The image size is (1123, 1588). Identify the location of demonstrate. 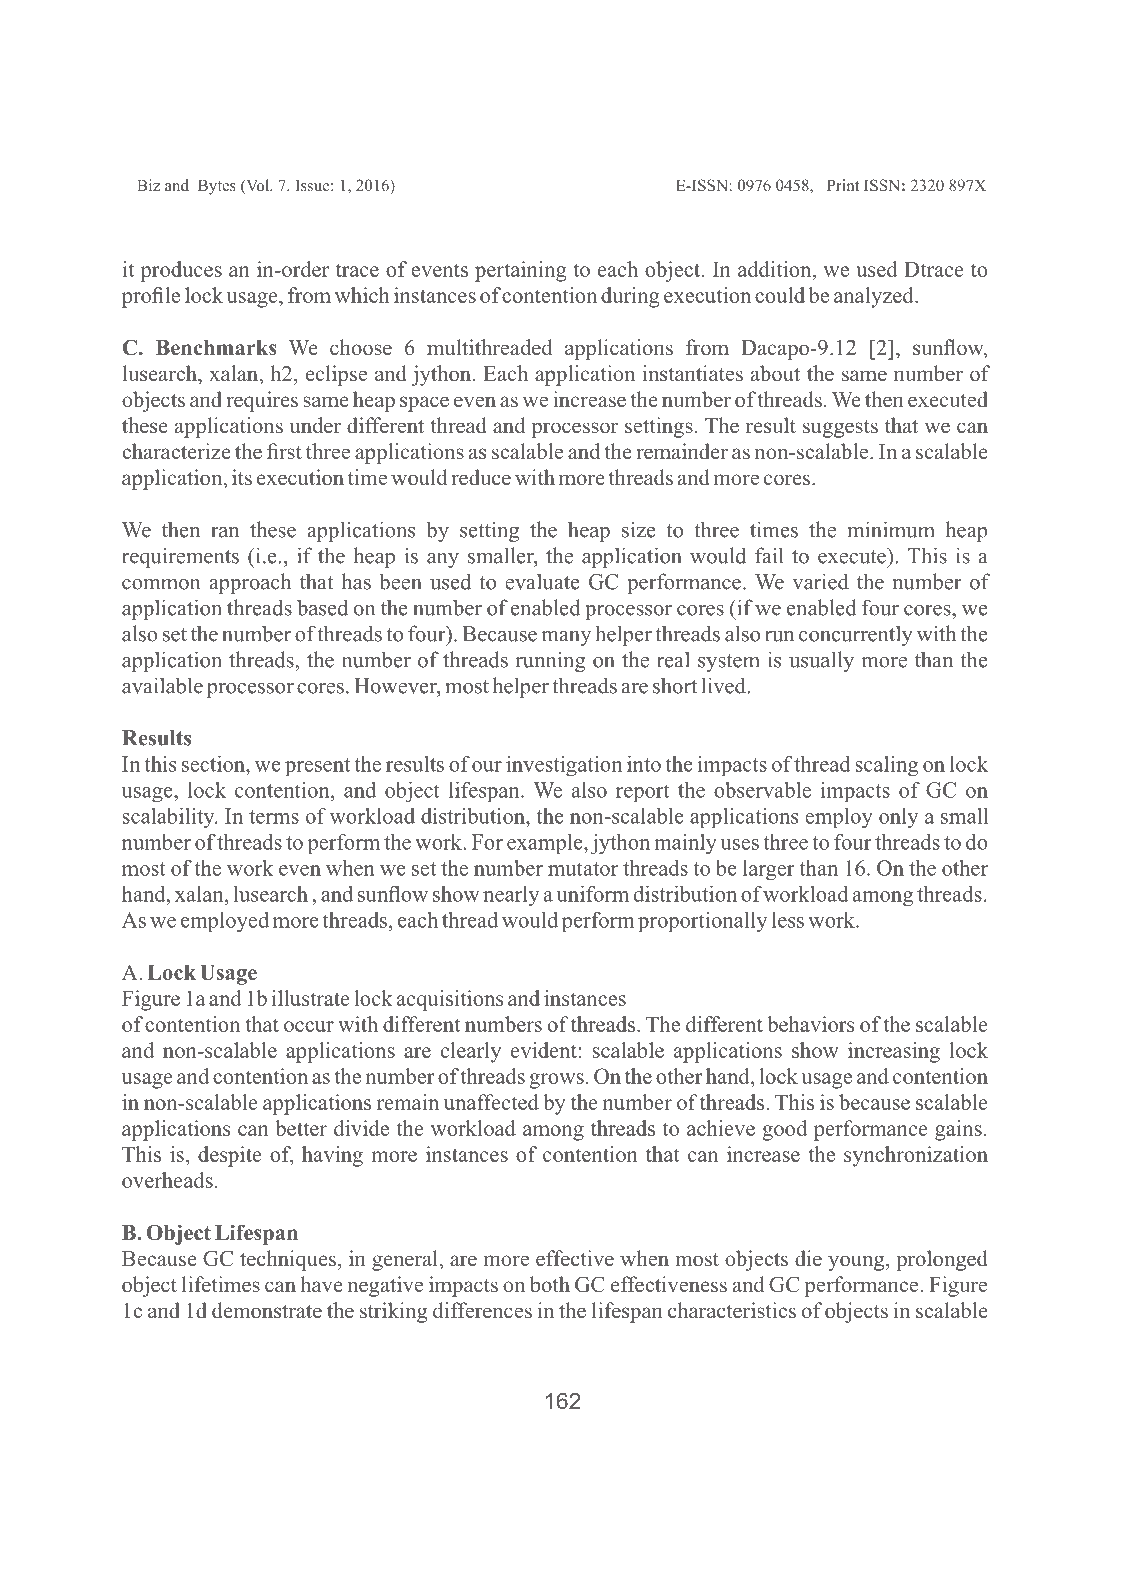
(267, 1310).
